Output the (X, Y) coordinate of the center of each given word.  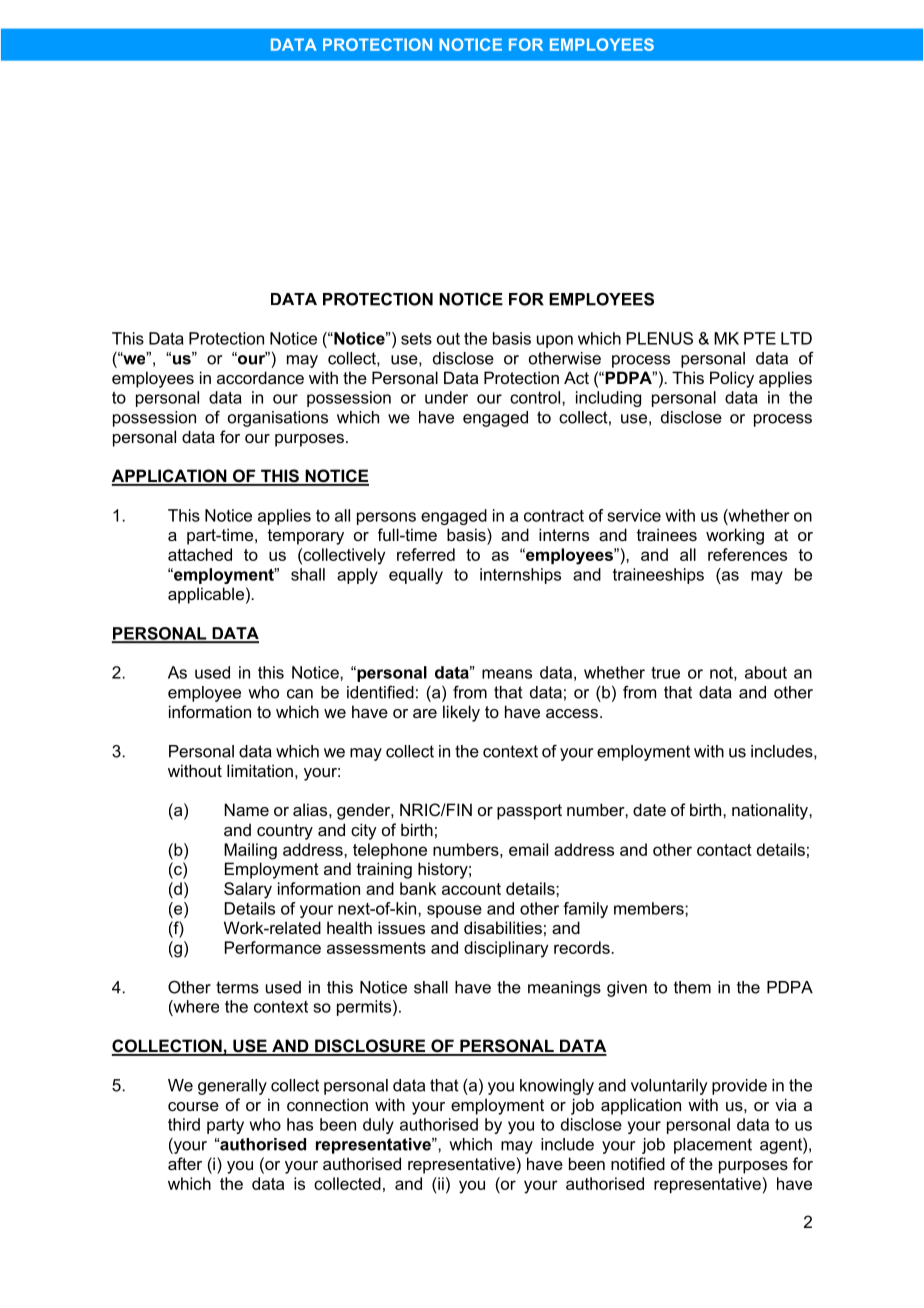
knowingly (557, 1087)
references (747, 554)
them (692, 987)
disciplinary (506, 949)
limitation (260, 770)
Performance (273, 947)
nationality (771, 811)
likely (461, 713)
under (446, 397)
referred (426, 554)
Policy (732, 379)
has (300, 1124)
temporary (306, 537)
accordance (260, 377)
